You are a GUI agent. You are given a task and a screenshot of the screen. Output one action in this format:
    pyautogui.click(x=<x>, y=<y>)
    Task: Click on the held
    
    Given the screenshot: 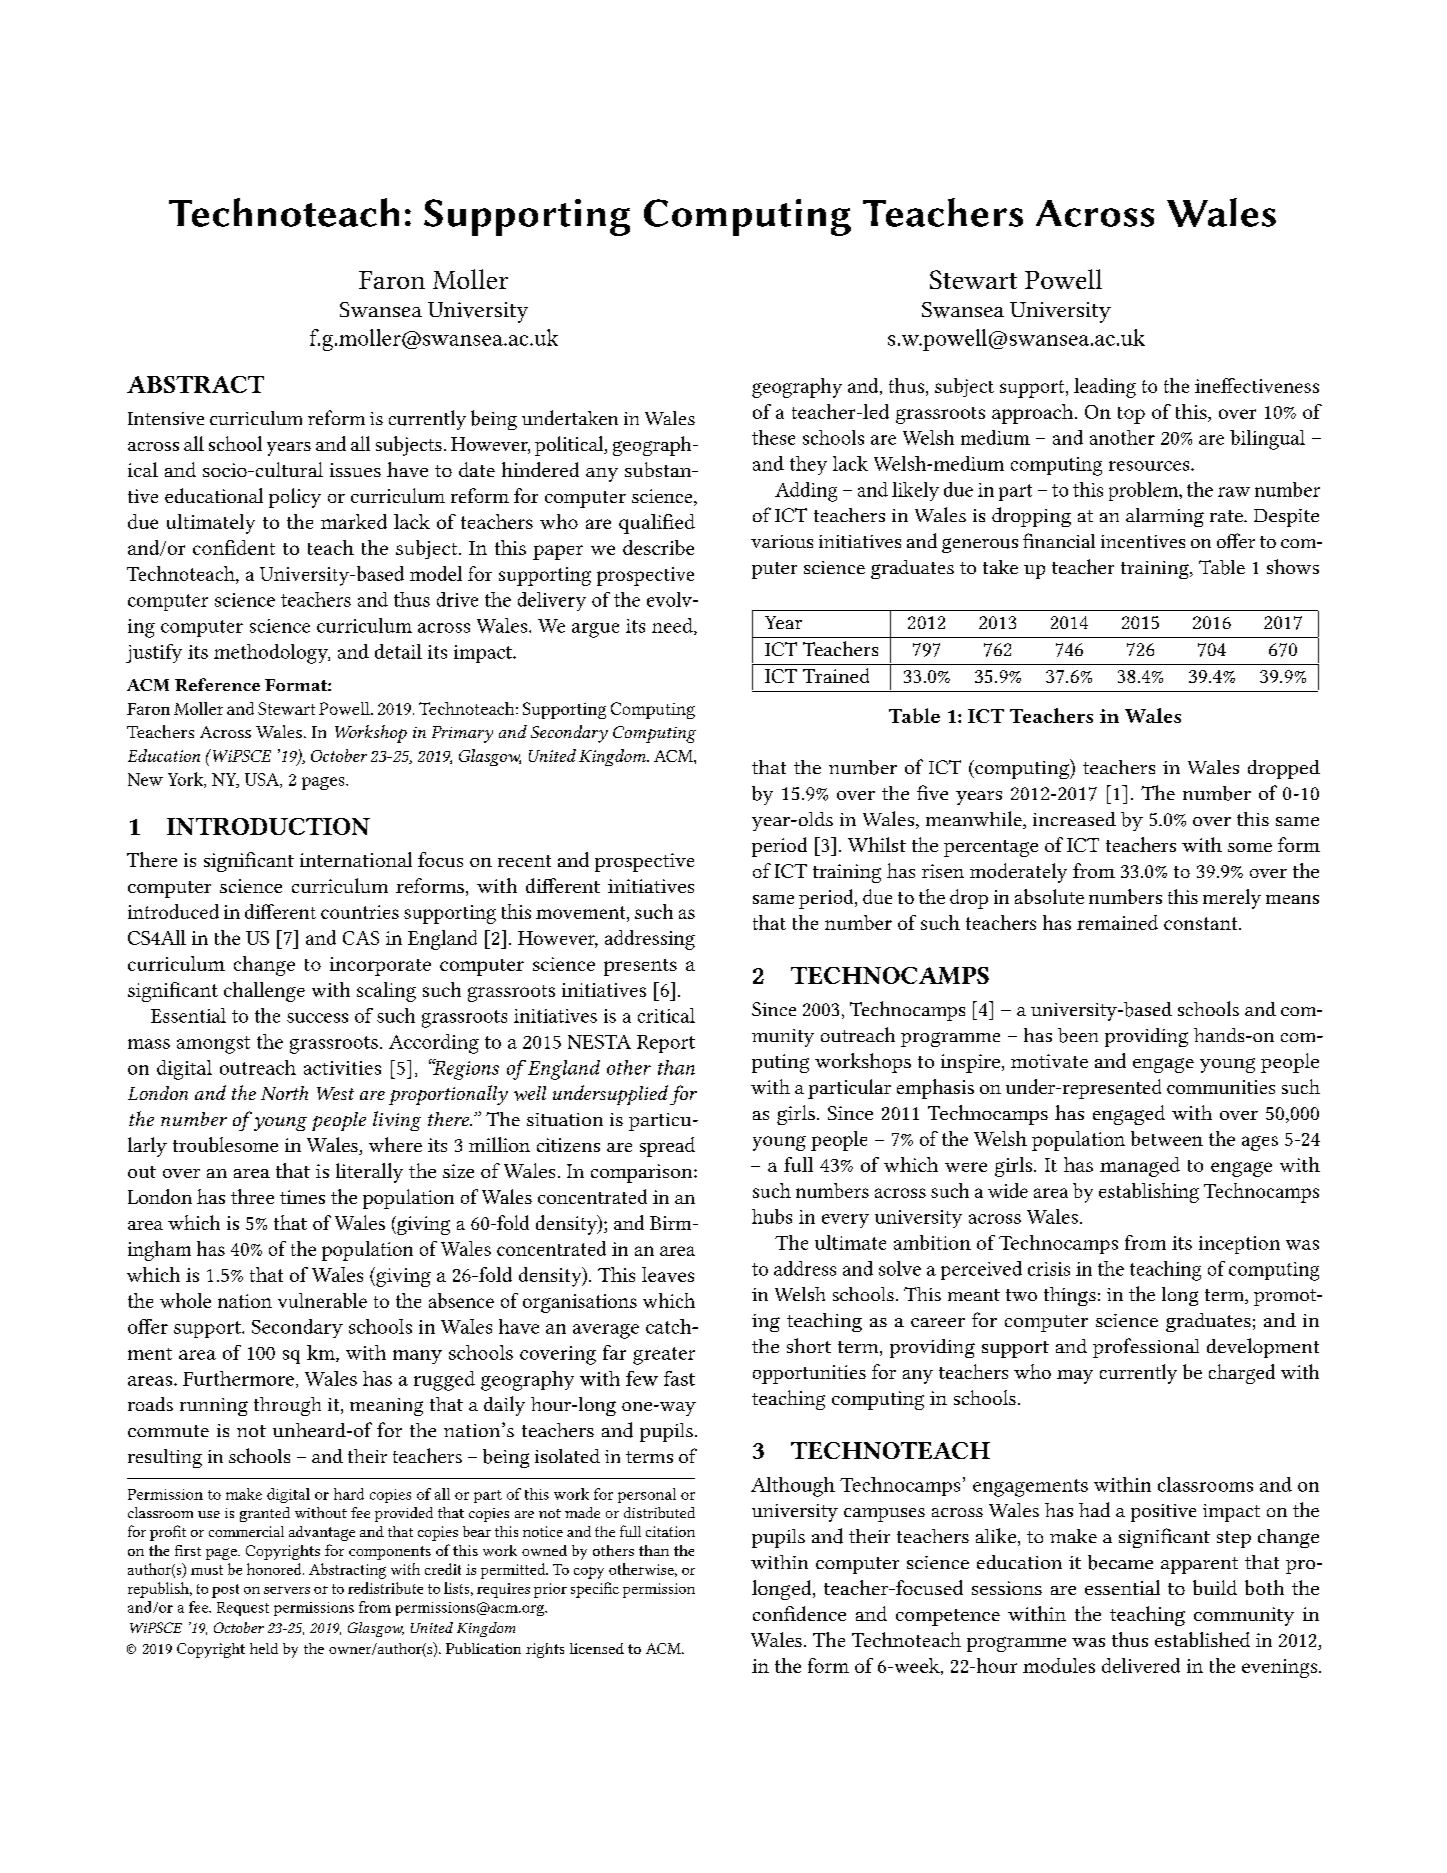 What is the action you would take?
    pyautogui.click(x=264, y=1648)
